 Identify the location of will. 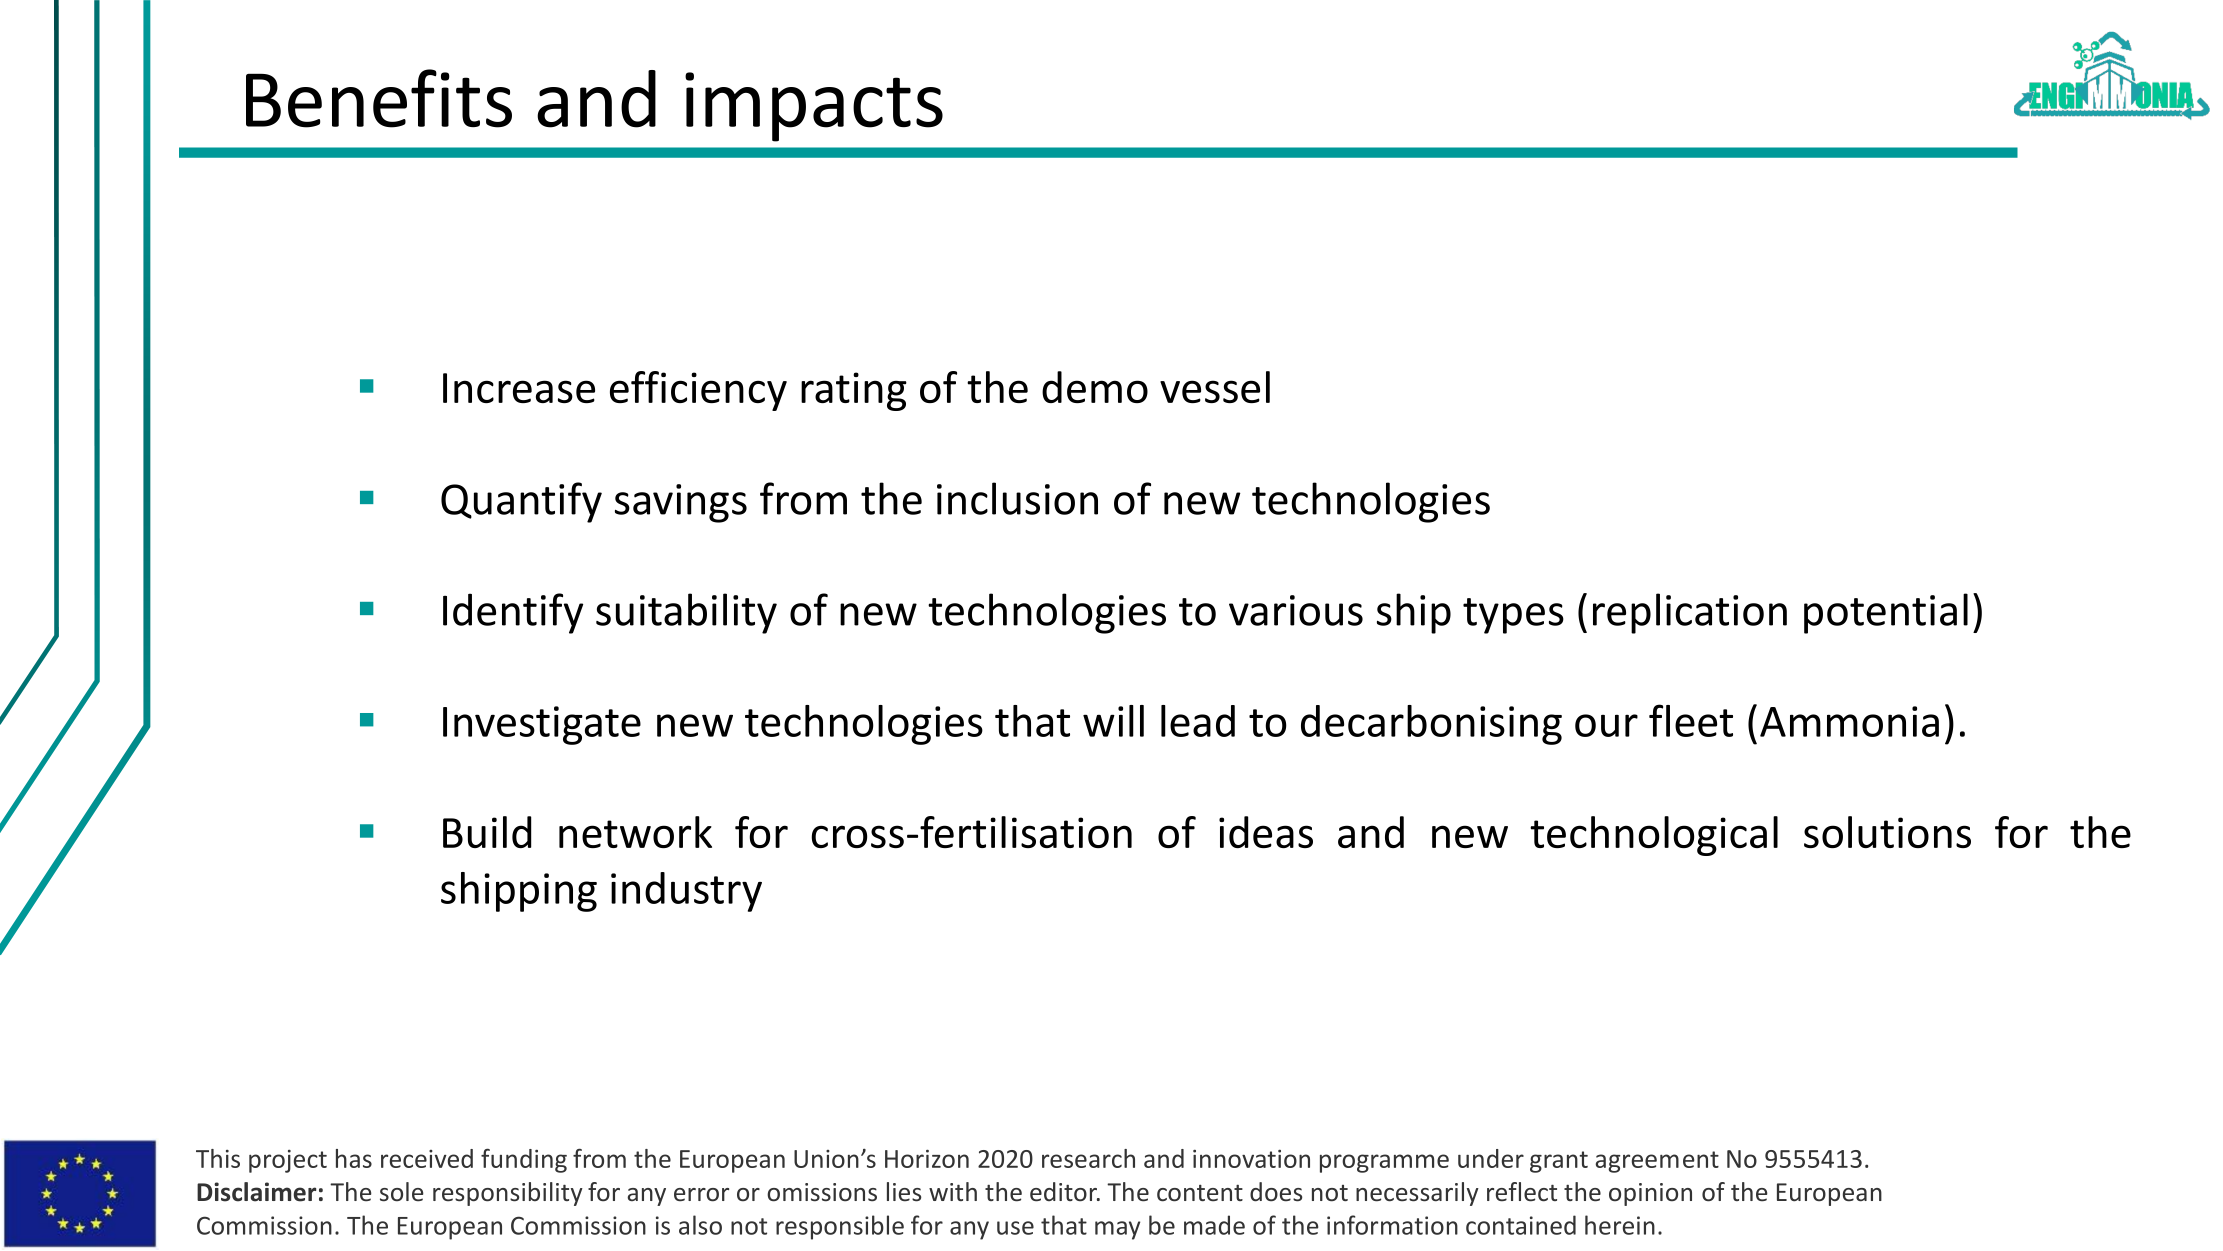
(1113, 721).
